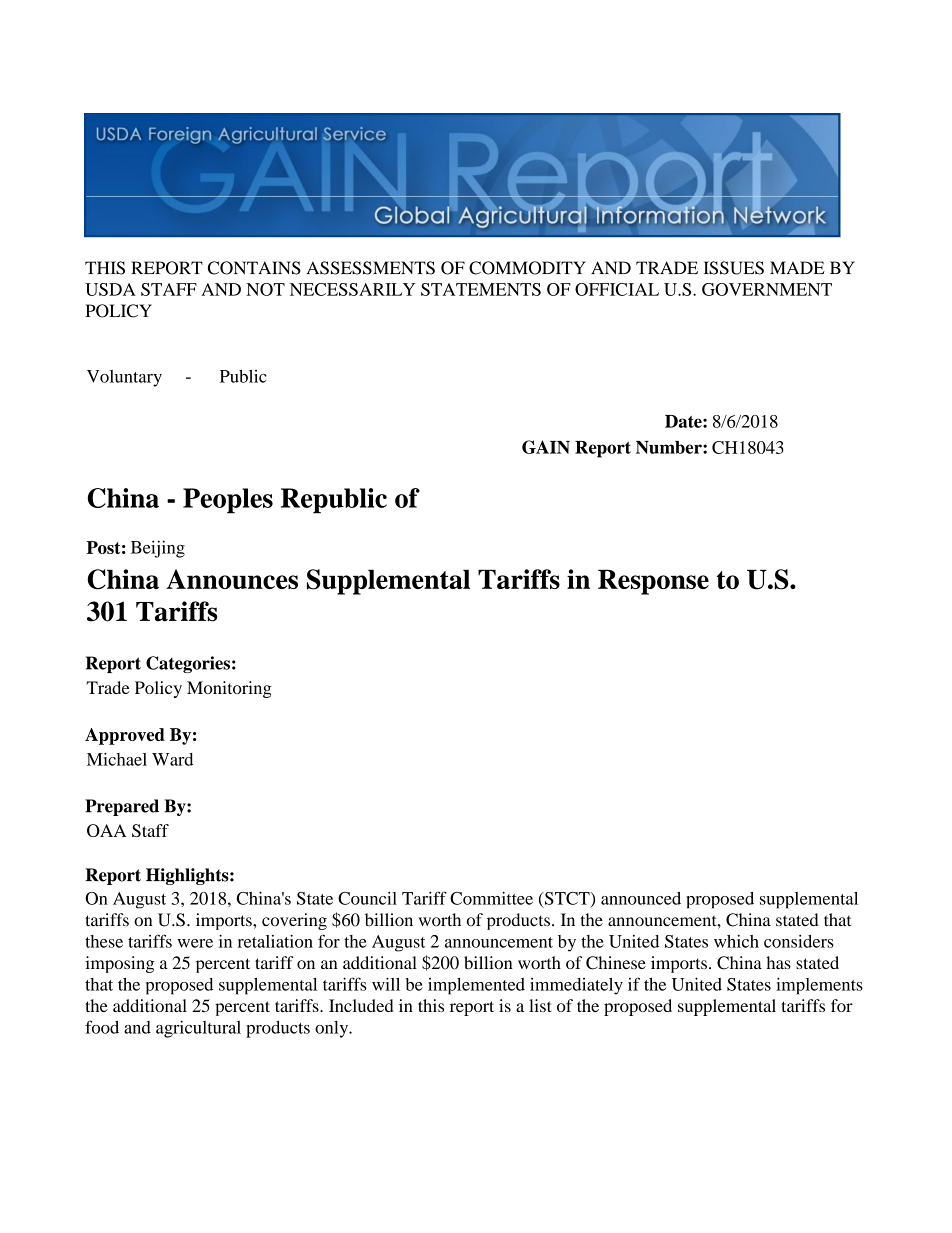 This page has height=1233, width=952. I want to click on Prepared, so click(122, 807).
